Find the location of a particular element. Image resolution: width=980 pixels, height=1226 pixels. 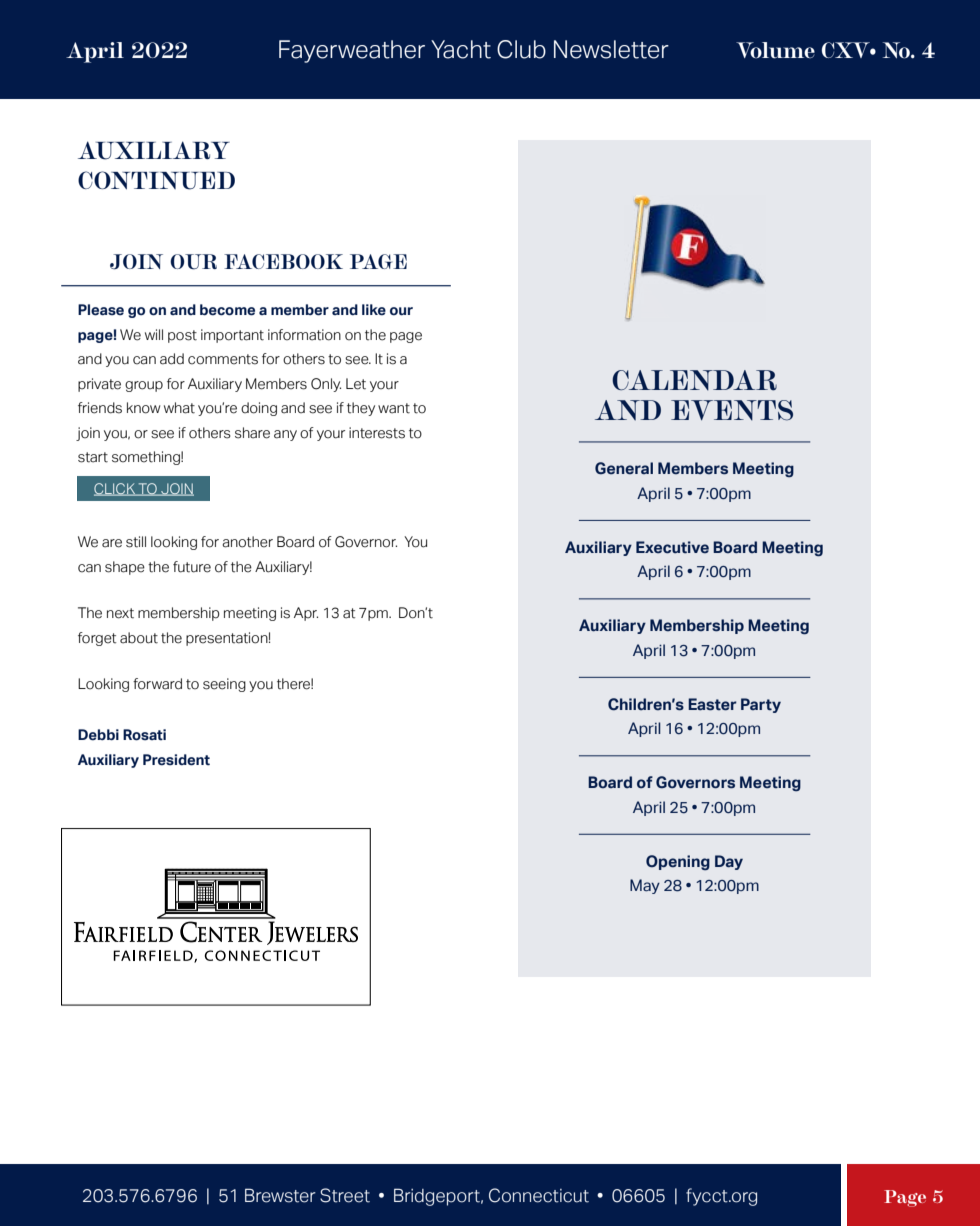

Volume is located at coordinates (775, 50).
